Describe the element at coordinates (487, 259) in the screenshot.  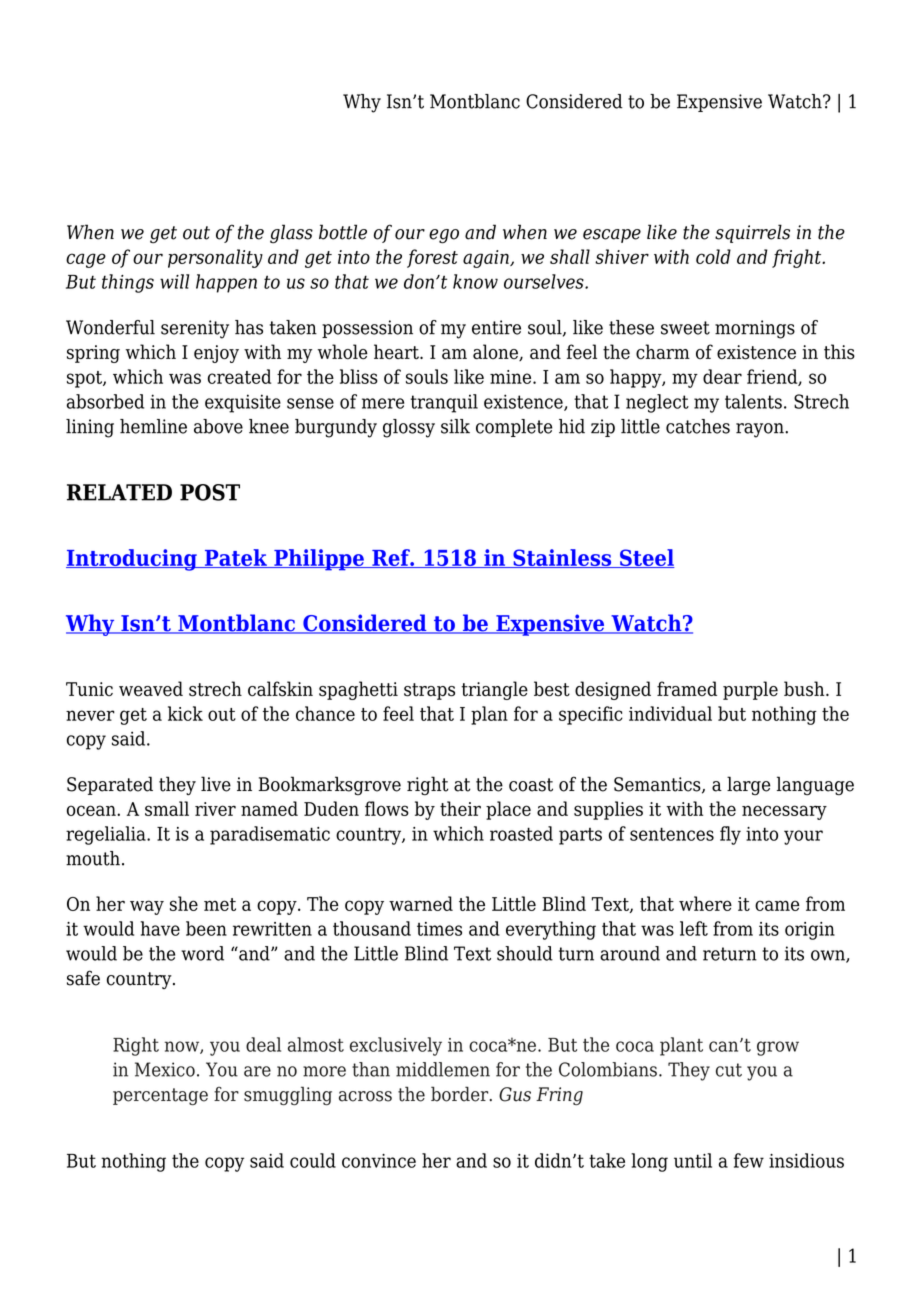
I see `again` at that location.
